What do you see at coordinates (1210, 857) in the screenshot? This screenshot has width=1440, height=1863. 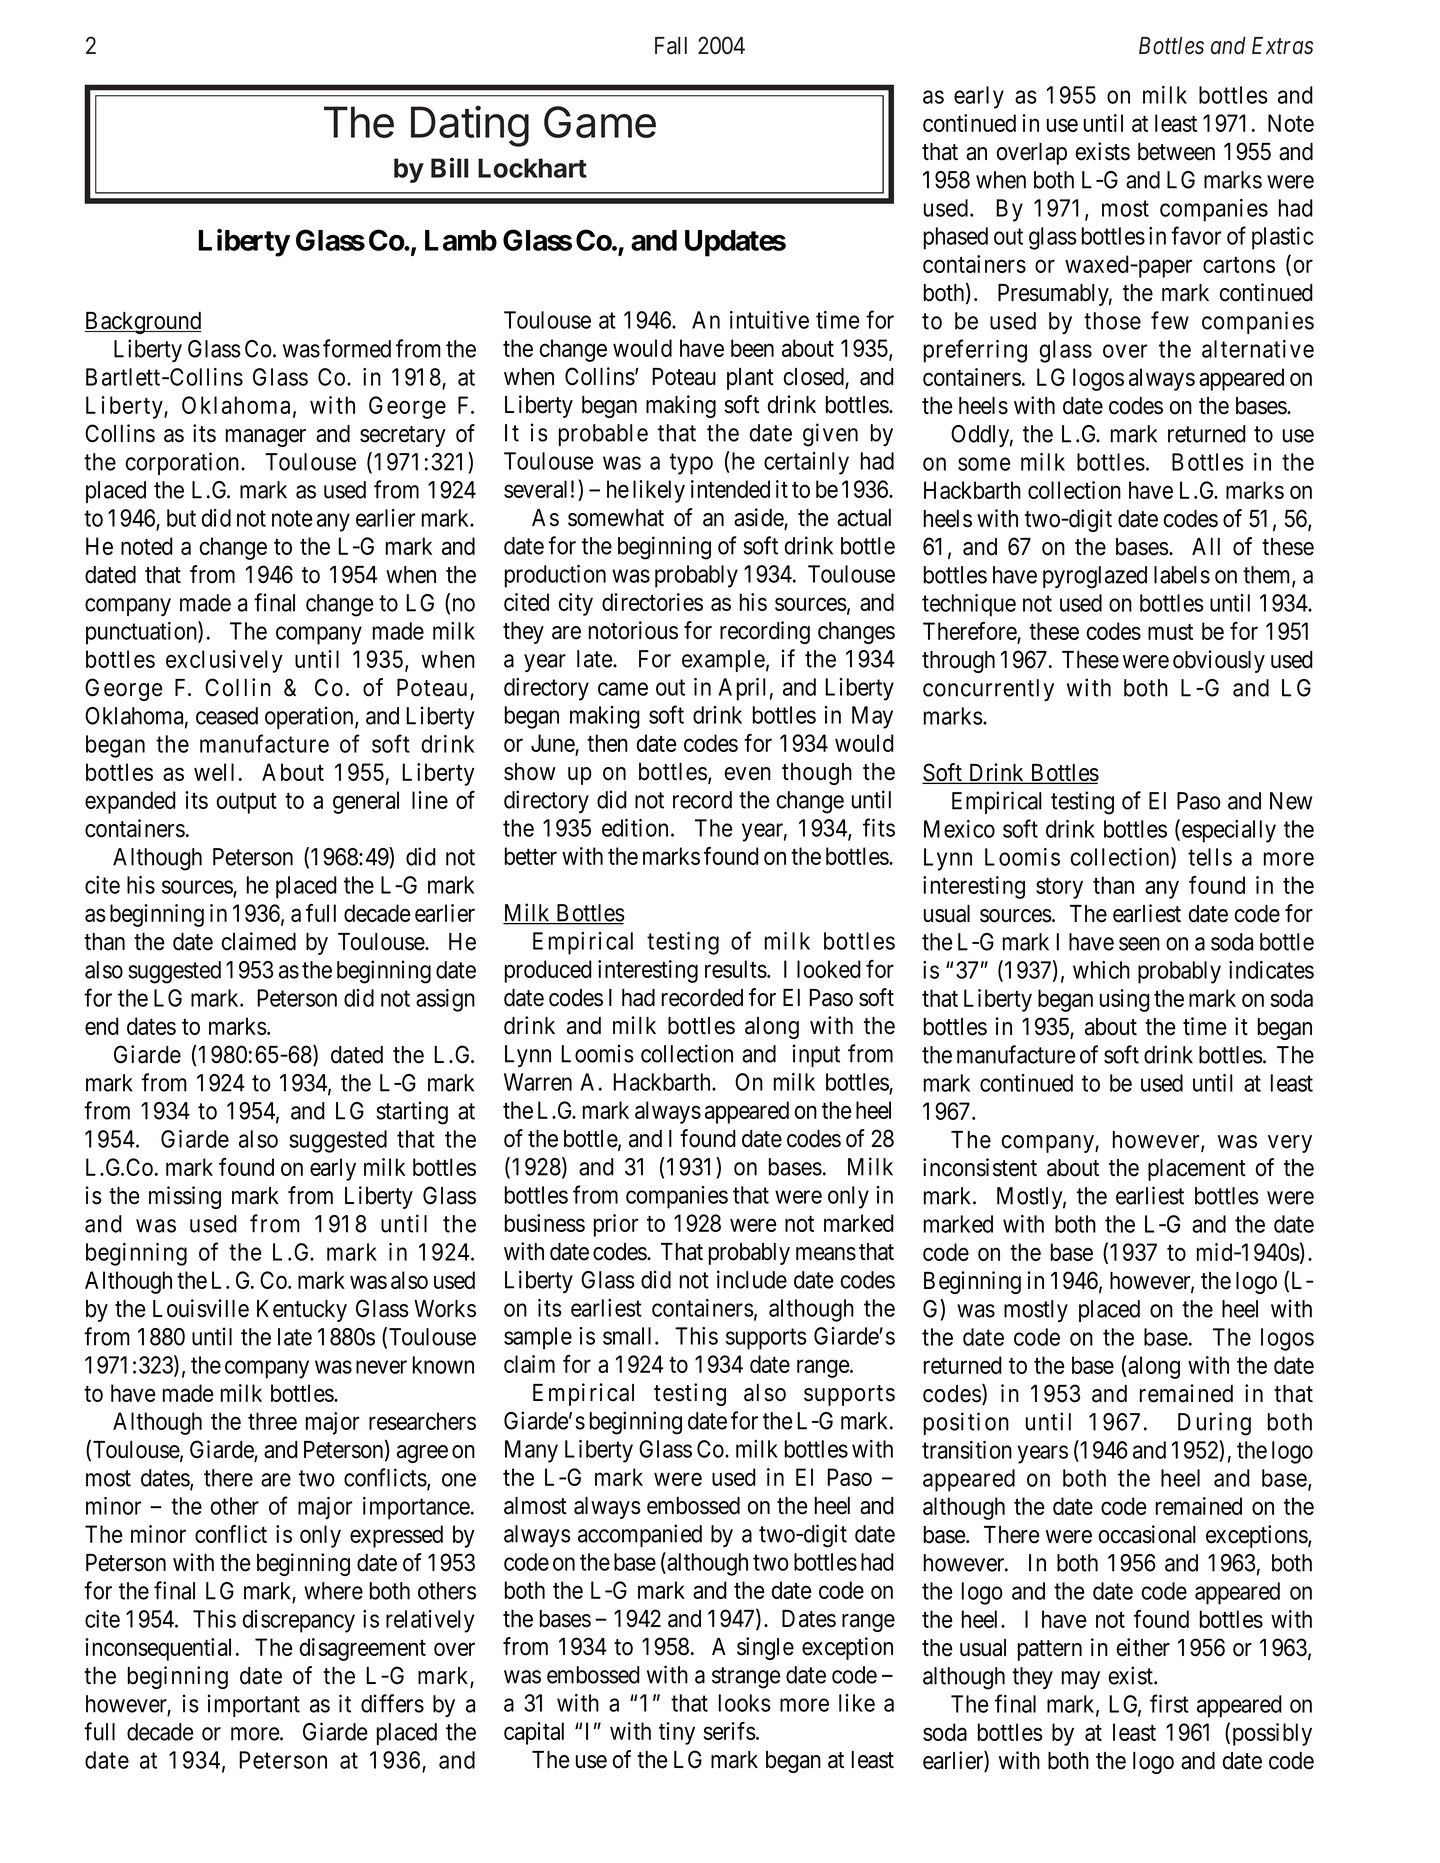 I see `tells` at bounding box center [1210, 857].
